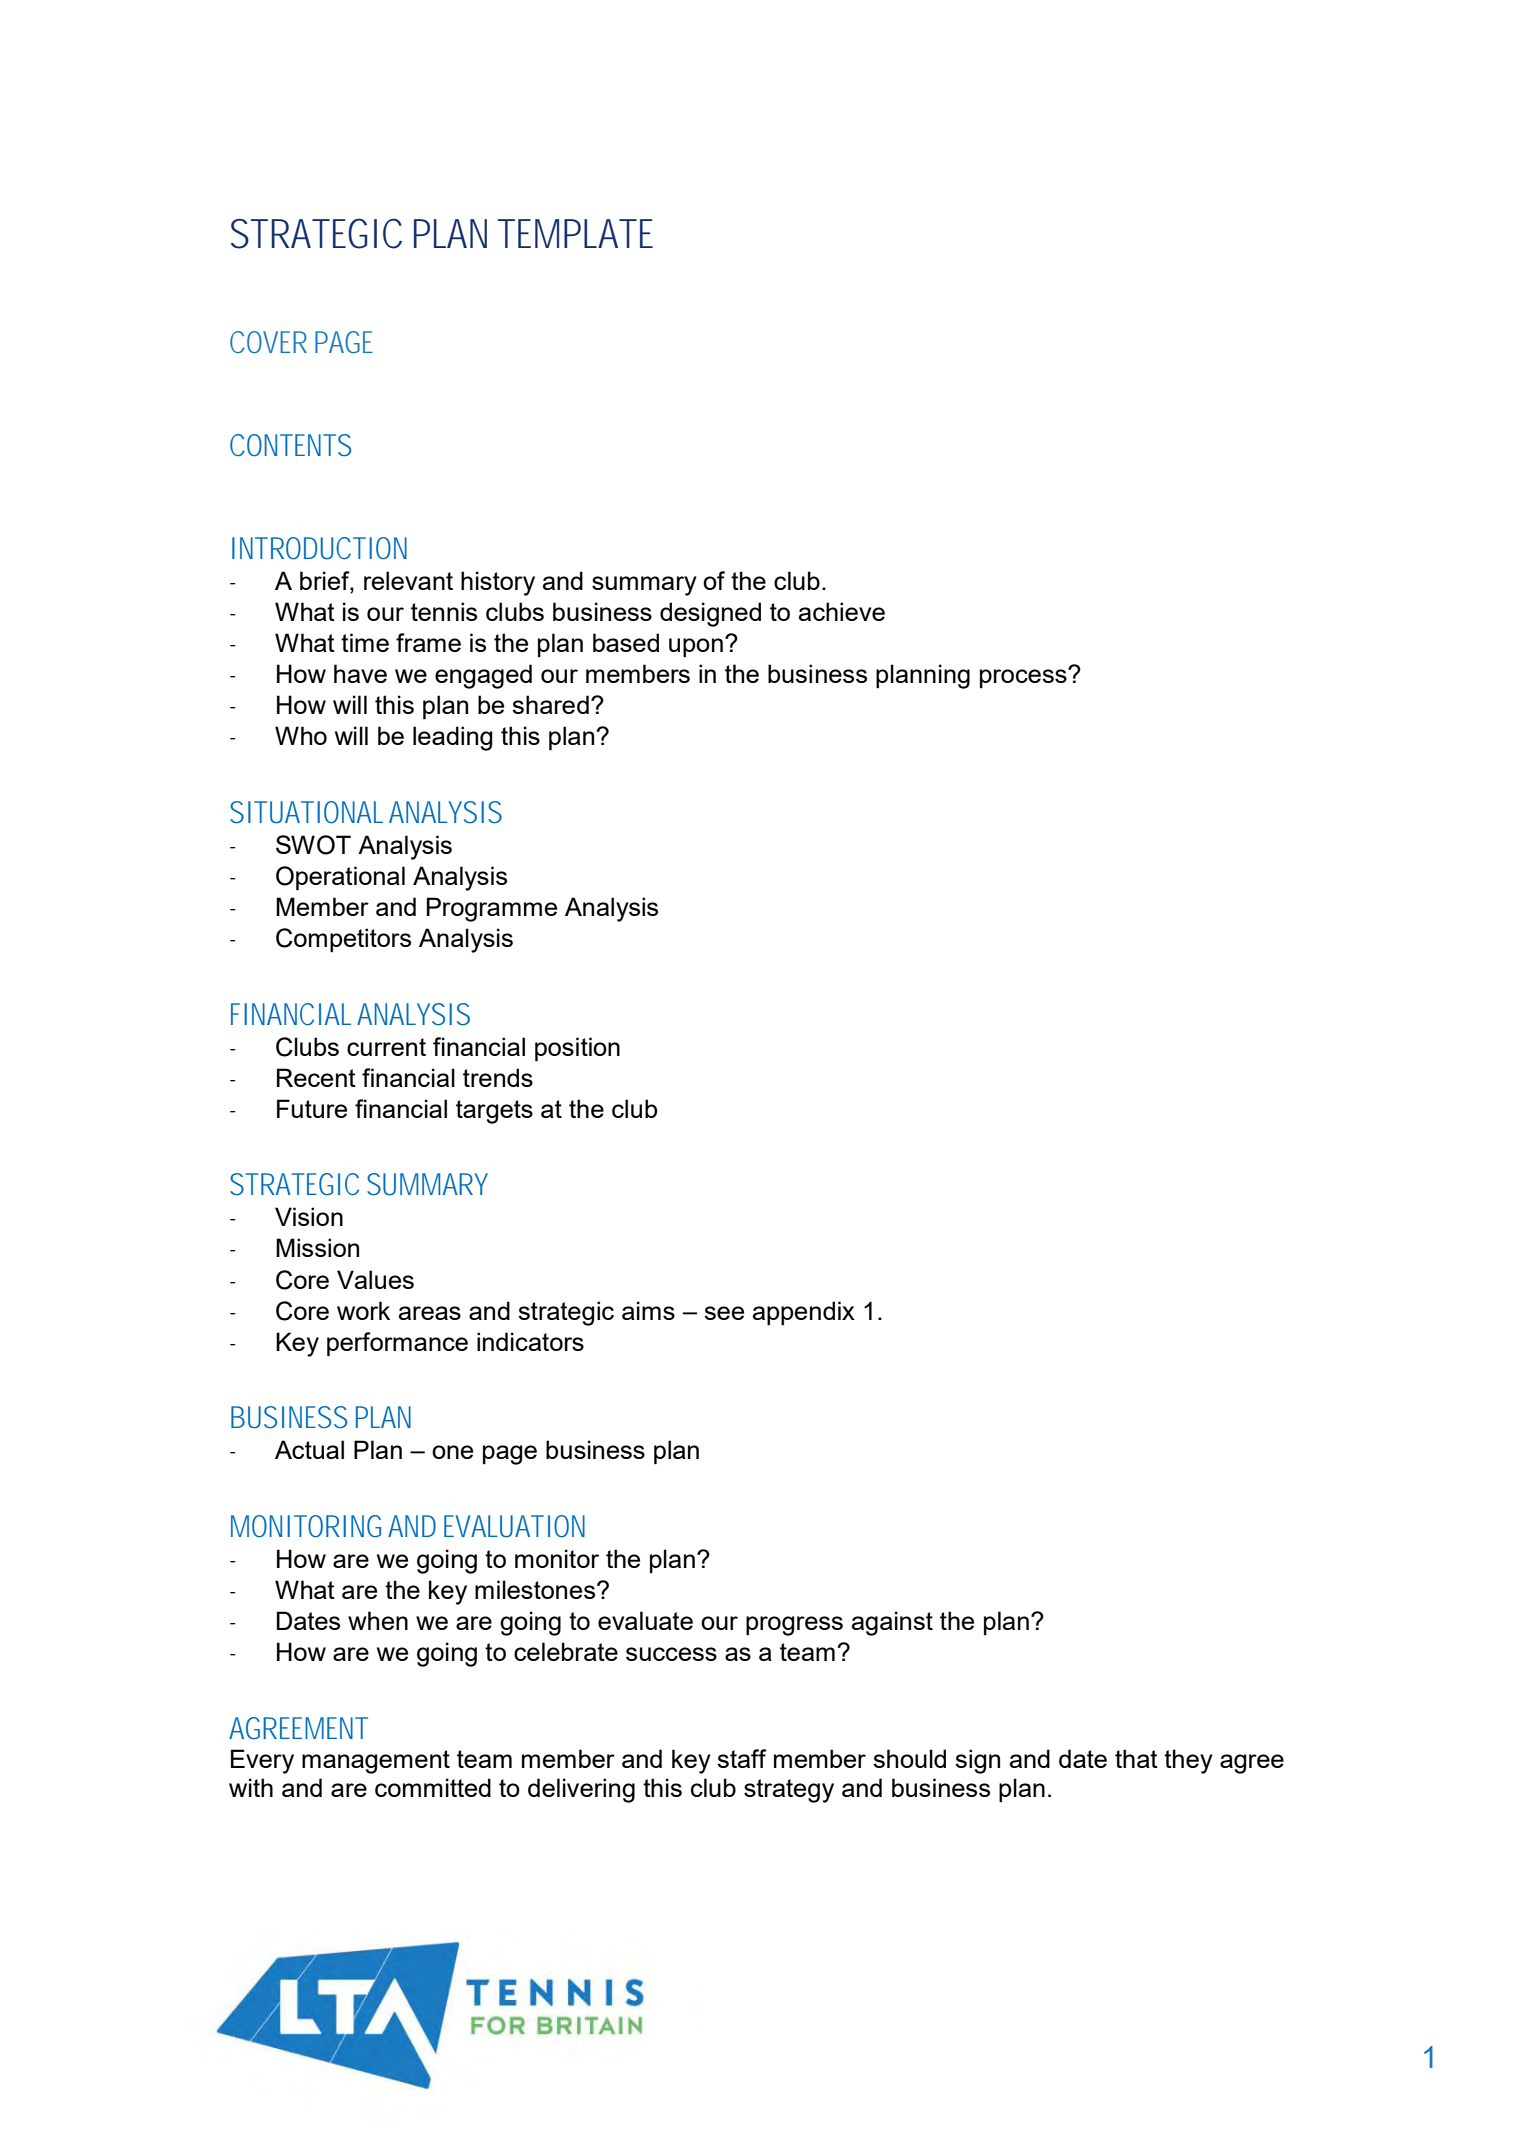 The width and height of the screenshot is (1515, 2144). What do you see at coordinates (268, 342) in the screenshot?
I see `COVER` at bounding box center [268, 342].
